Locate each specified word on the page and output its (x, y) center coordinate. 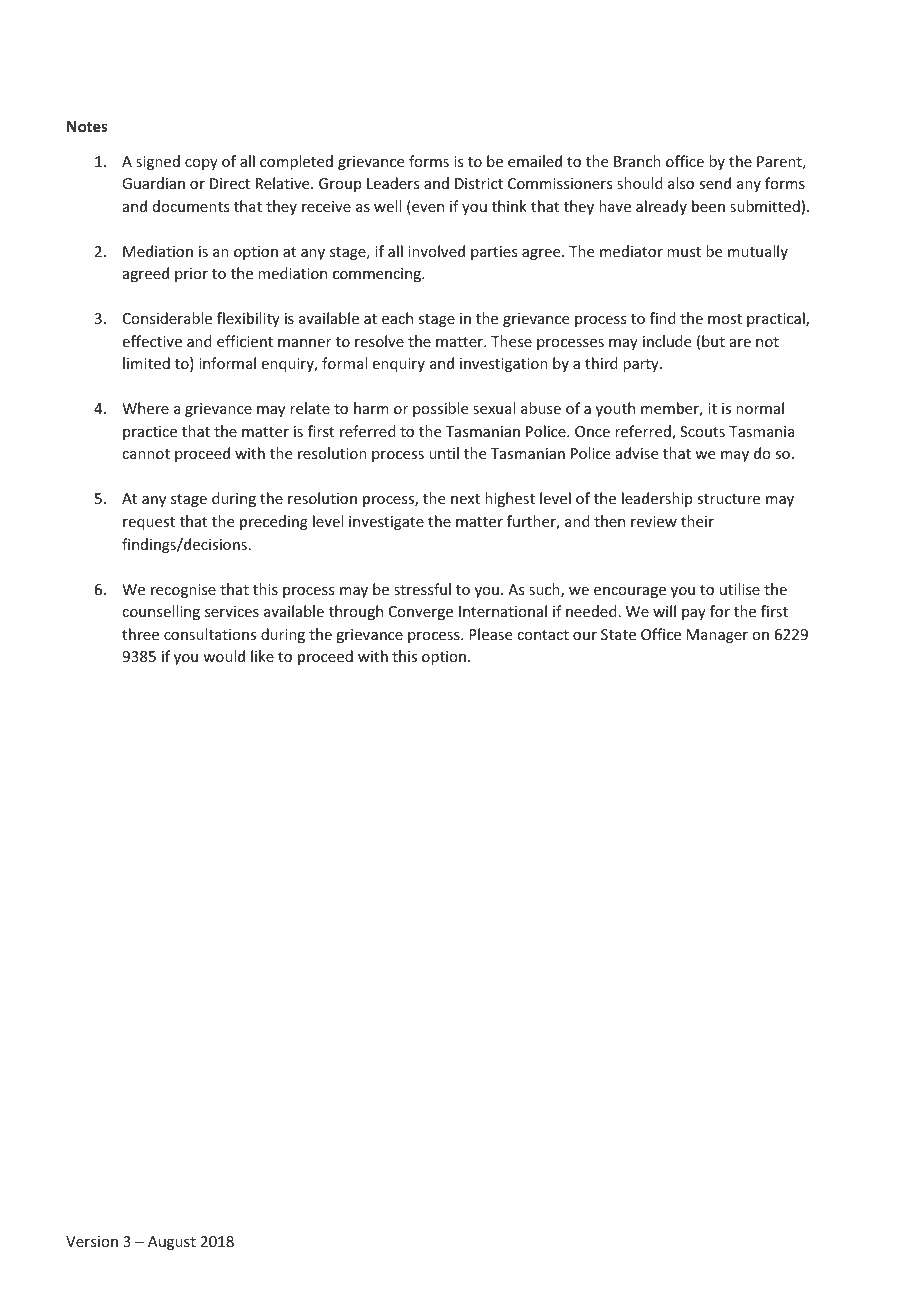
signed (158, 162)
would (224, 656)
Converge (421, 613)
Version (92, 1241)
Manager (717, 636)
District (479, 183)
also (681, 183)
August (172, 1243)
